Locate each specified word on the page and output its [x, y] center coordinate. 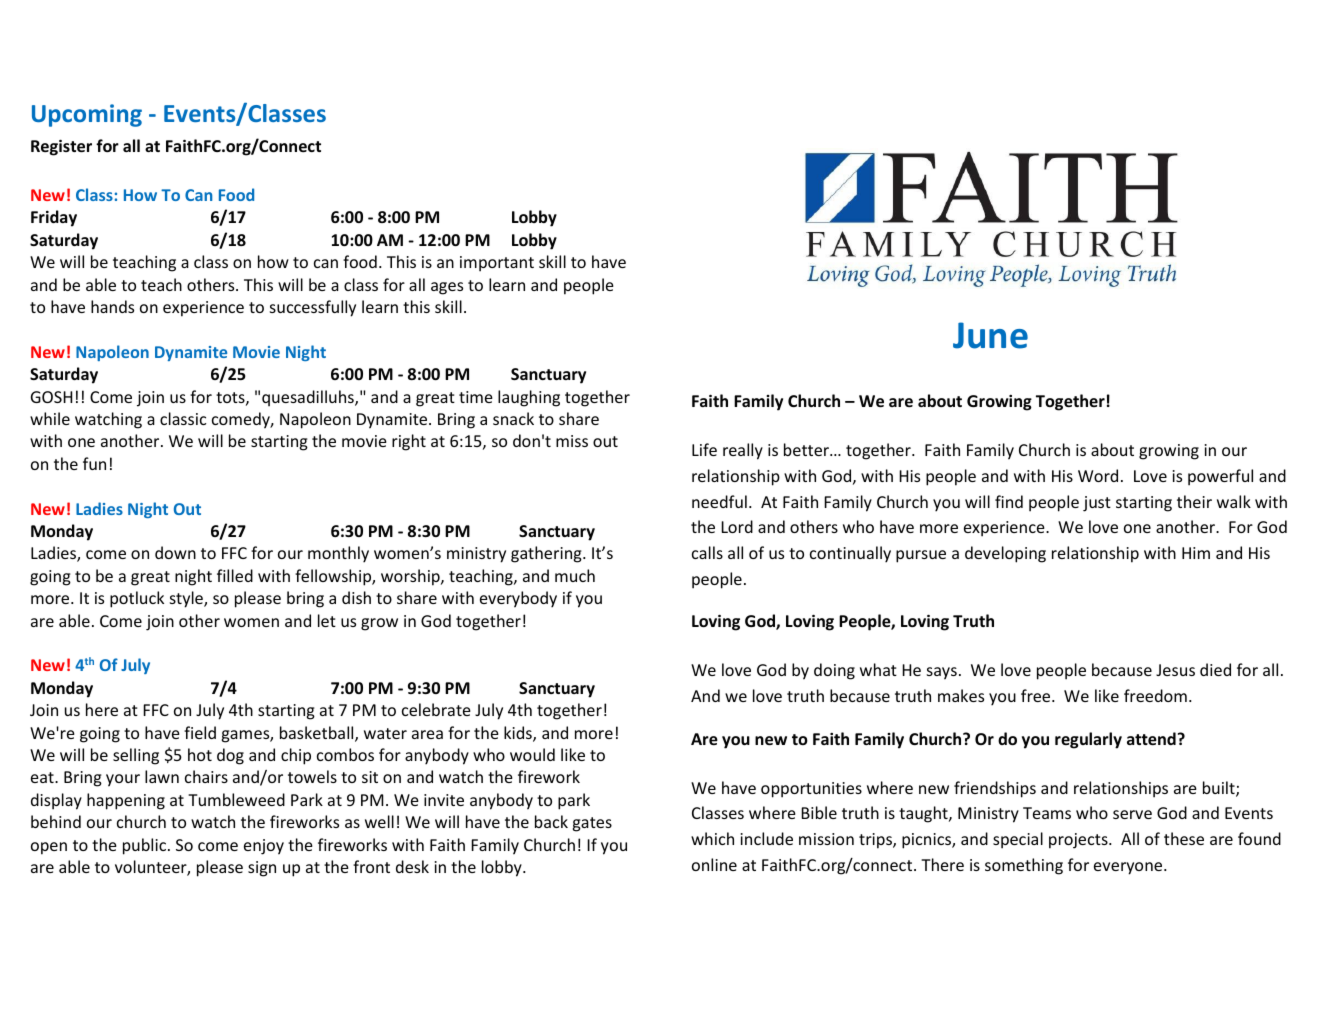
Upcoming [87, 115]
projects [1079, 841]
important [497, 264]
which [712, 838]
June [990, 335]
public [146, 846]
